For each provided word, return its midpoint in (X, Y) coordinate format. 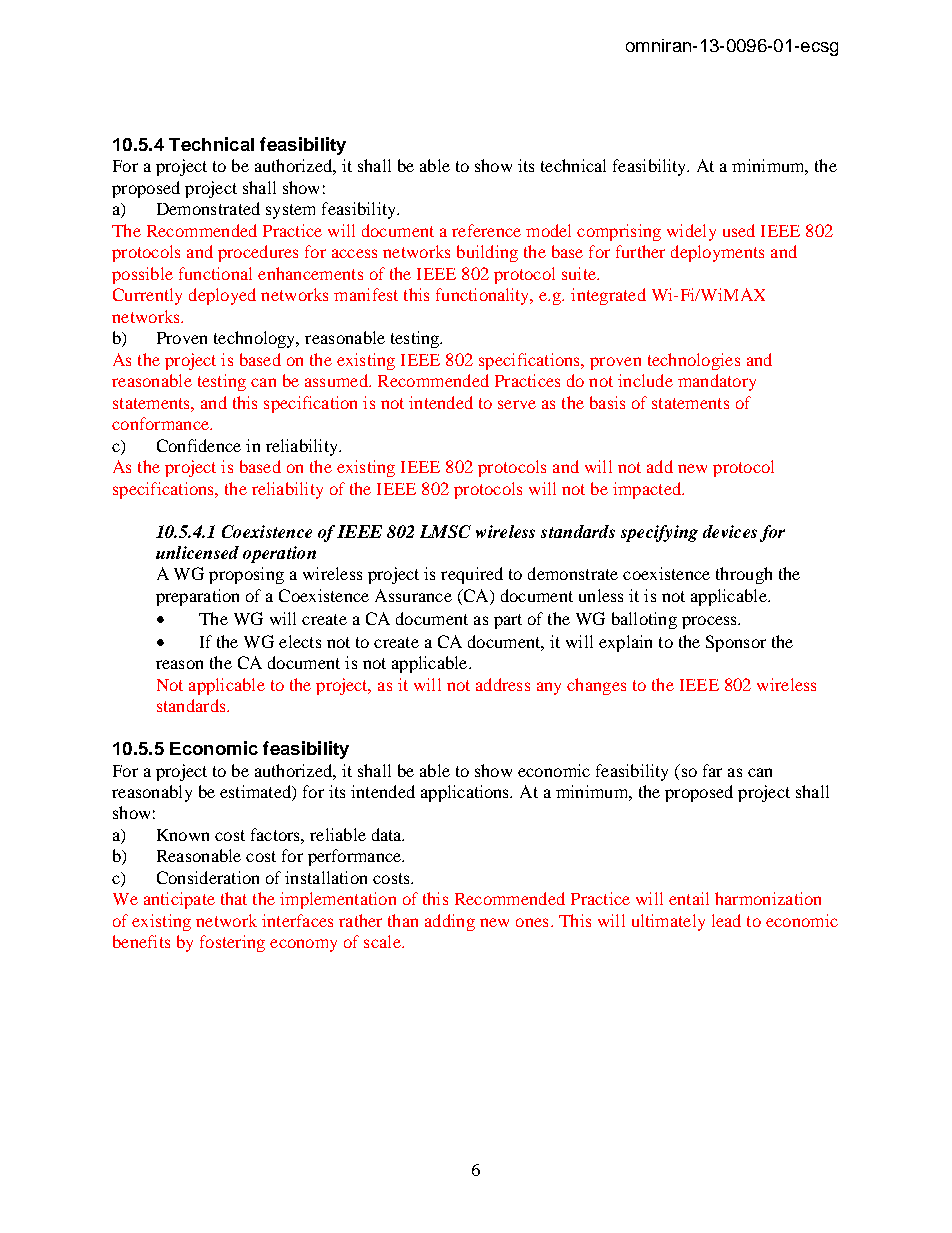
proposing (246, 575)
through (744, 575)
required (472, 575)
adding (450, 922)
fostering (232, 943)
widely (691, 232)
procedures (258, 253)
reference (486, 230)
